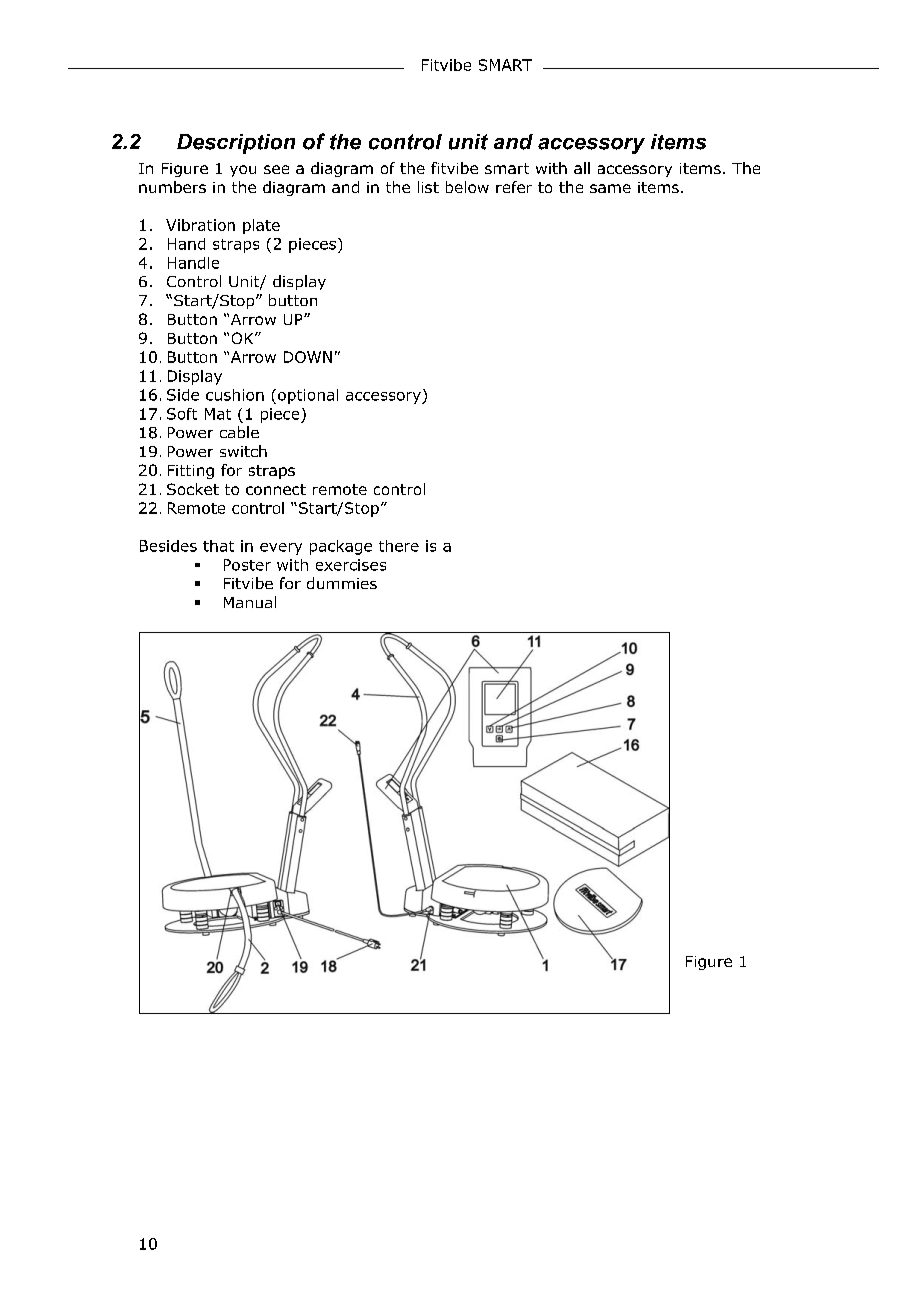 This page has width=924, height=1308. Describe the element at coordinates (428, 187) in the page. I see `list` at that location.
